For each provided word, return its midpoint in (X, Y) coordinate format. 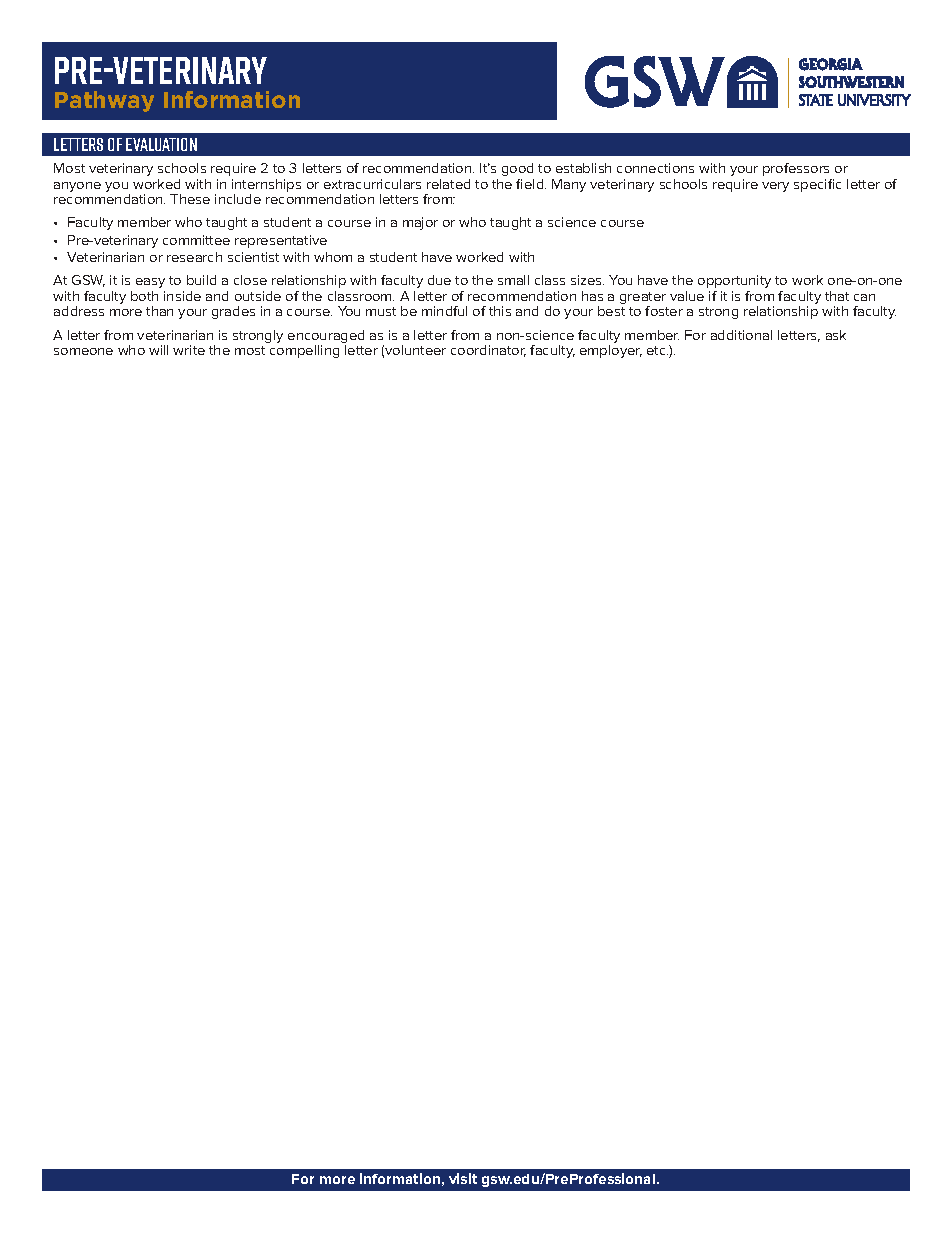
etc (657, 350)
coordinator (488, 351)
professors (796, 169)
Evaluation (161, 144)
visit (463, 1178)
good (517, 169)
